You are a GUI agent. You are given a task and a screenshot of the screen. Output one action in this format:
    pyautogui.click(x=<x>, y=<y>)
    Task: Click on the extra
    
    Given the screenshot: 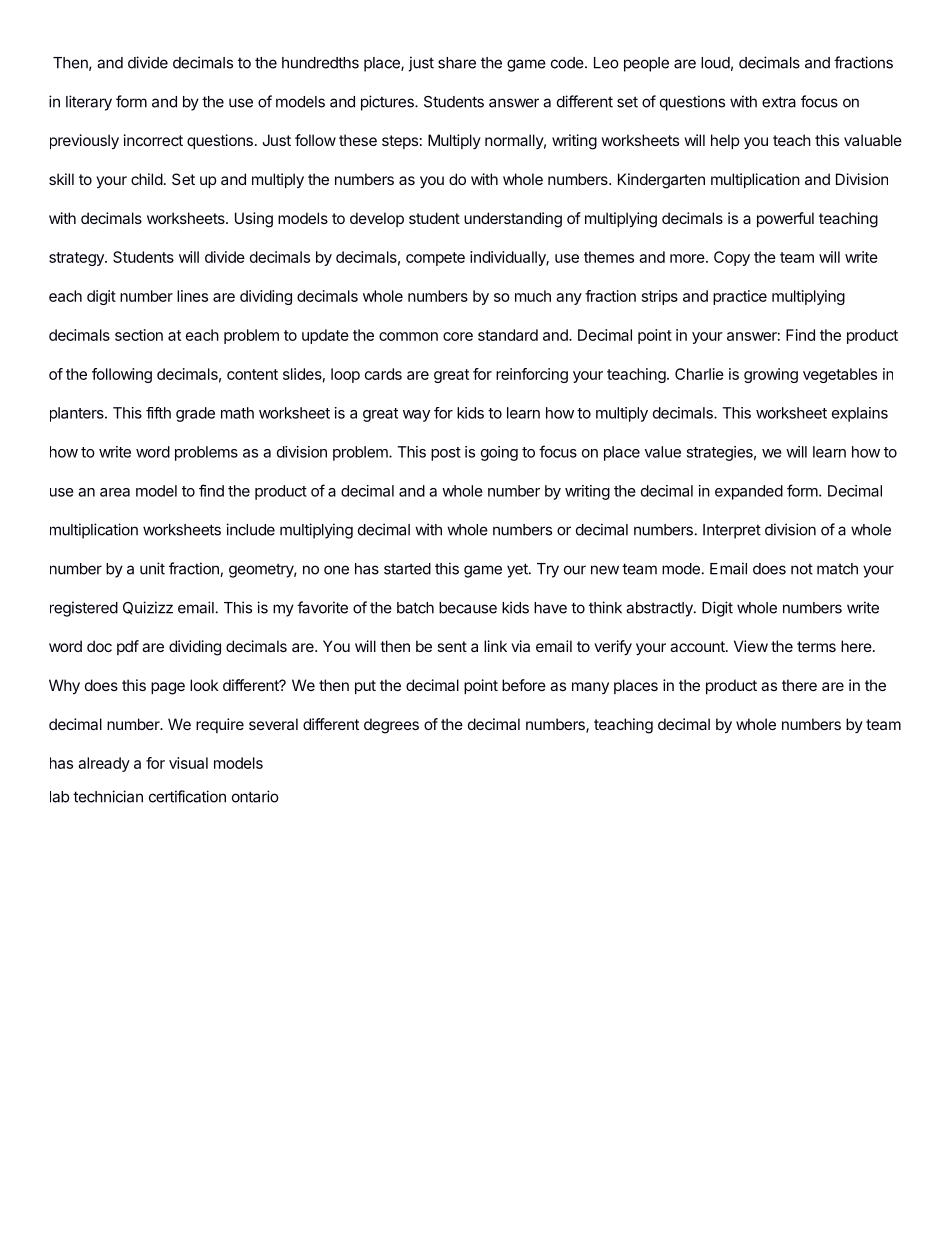 What is the action you would take?
    pyautogui.click(x=779, y=102)
